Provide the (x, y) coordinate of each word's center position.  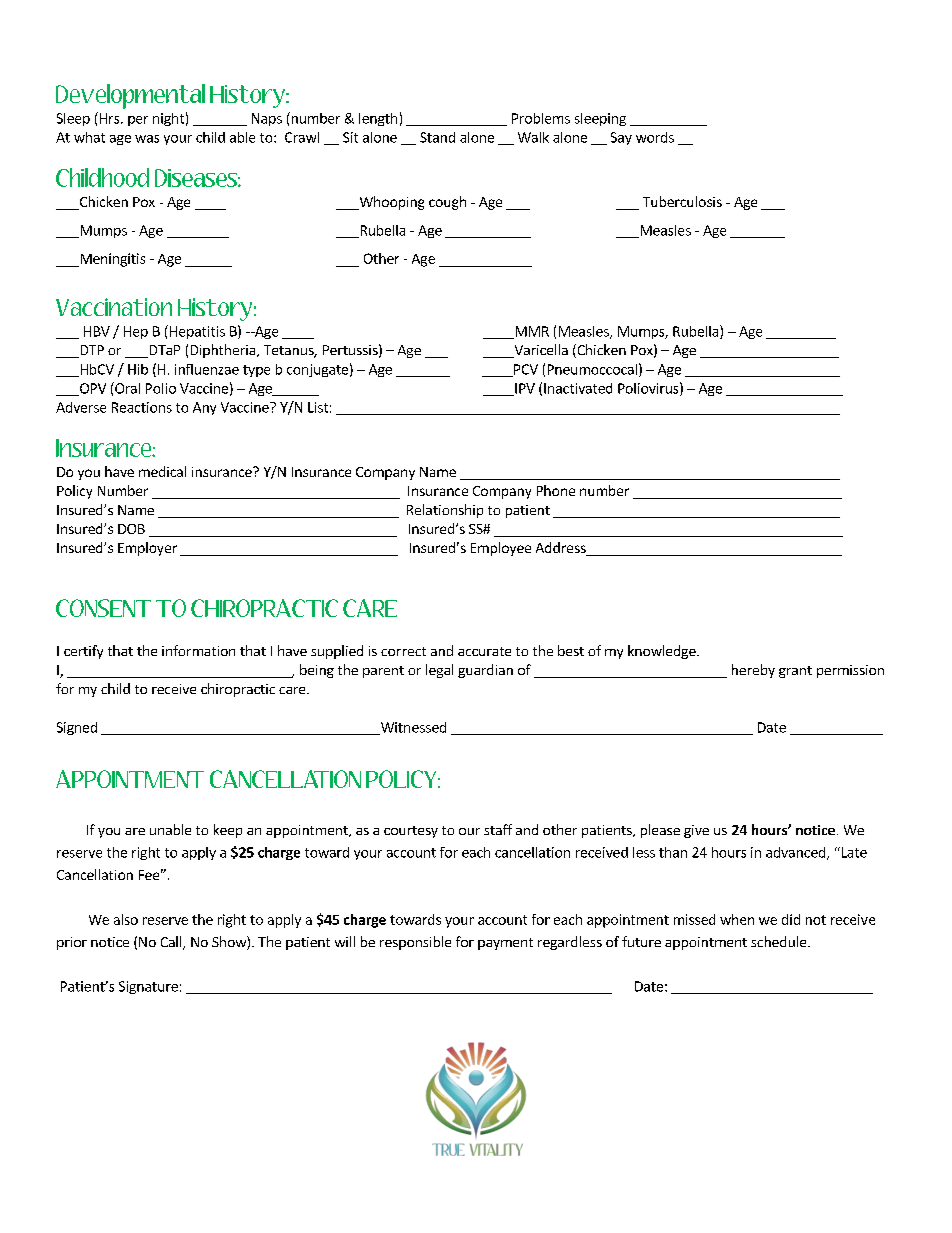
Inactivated (578, 388)
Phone (556, 490)
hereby (753, 671)
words (655, 137)
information (198, 650)
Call (172, 943)
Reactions (142, 407)
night (168, 119)
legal (439, 671)
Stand (437, 137)
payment (505, 944)
